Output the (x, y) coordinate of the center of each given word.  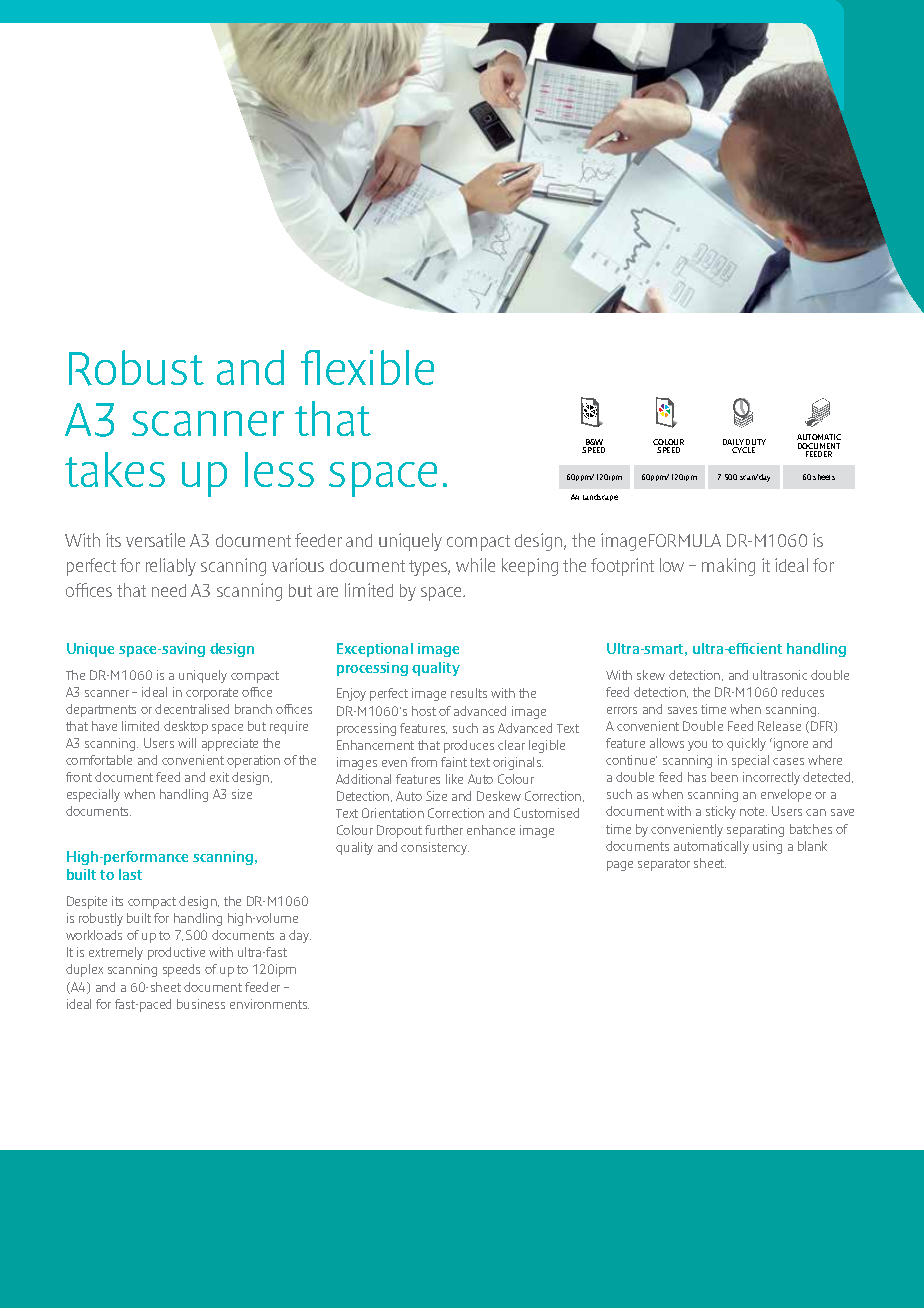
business (201, 1004)
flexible (367, 367)
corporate (212, 694)
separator (664, 865)
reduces (803, 692)
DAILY (733, 442)
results (469, 693)
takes (115, 469)
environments (269, 1004)
